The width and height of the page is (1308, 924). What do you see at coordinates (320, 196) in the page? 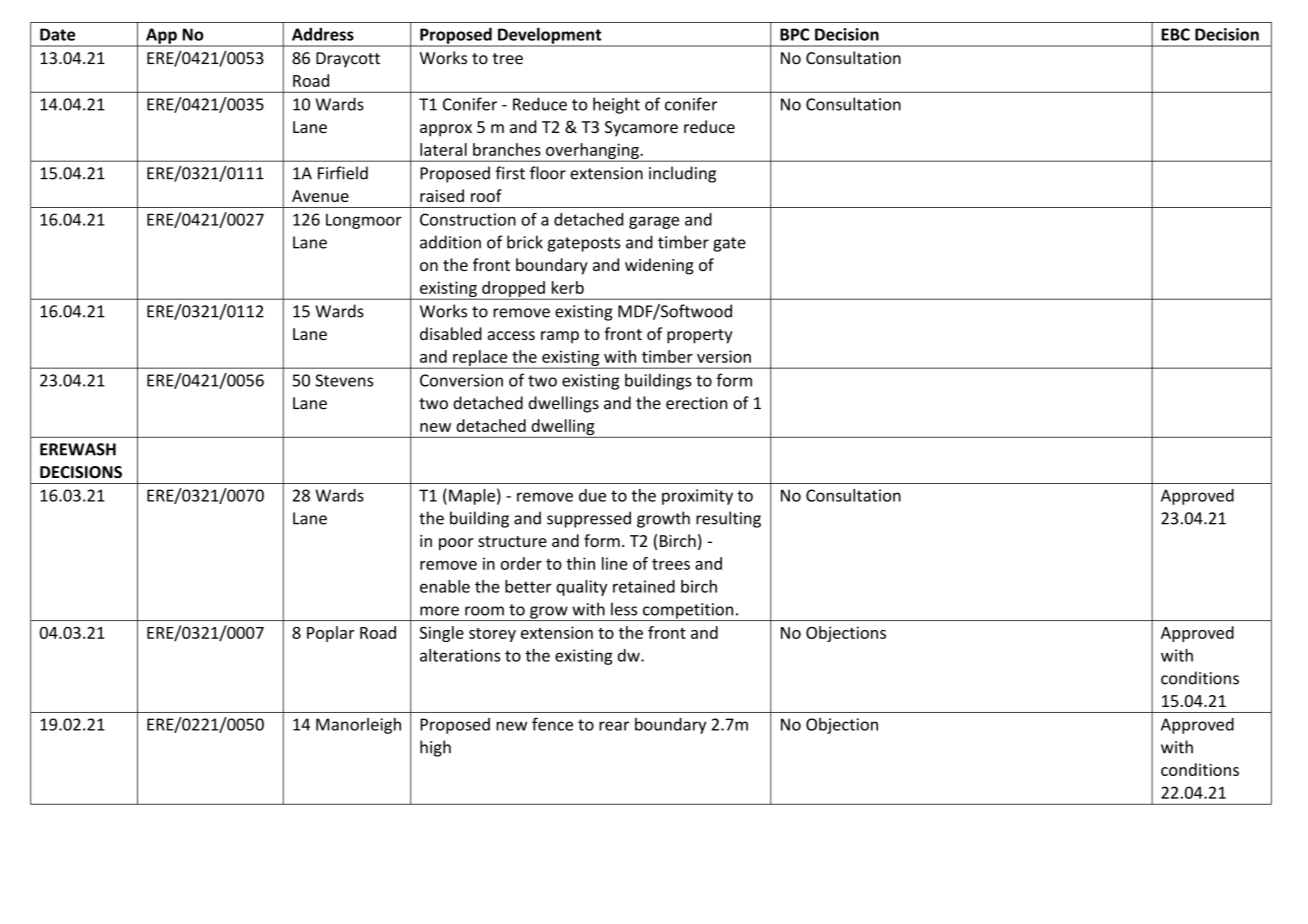
I see `Avenue` at bounding box center [320, 196].
